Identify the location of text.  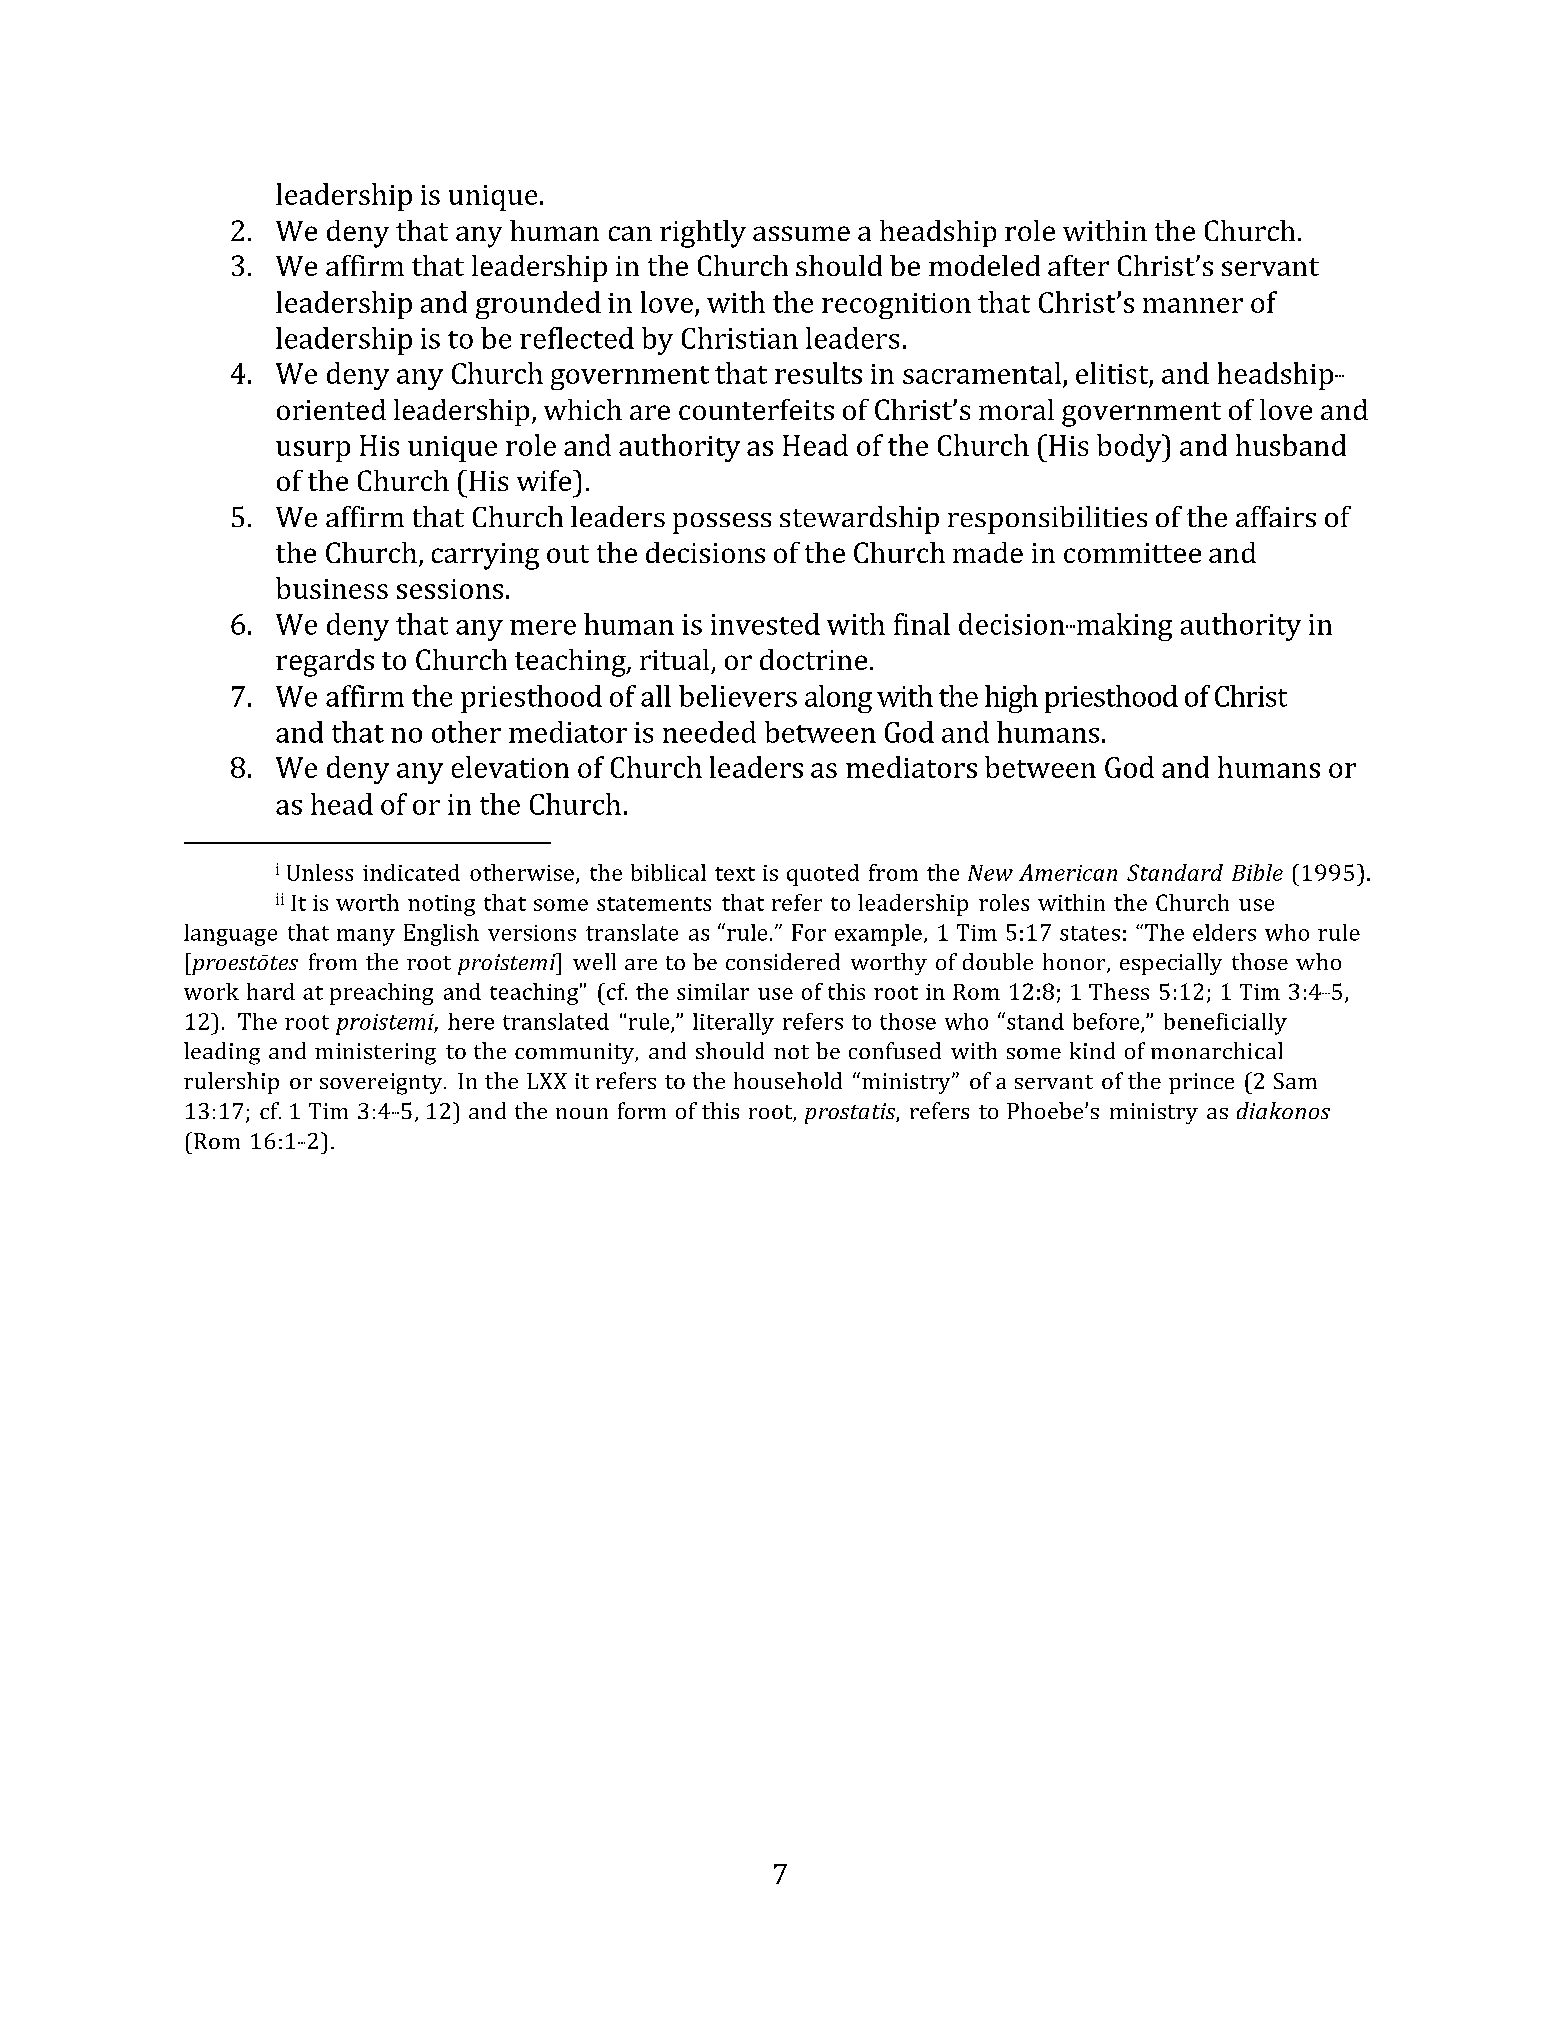
(735, 874).
